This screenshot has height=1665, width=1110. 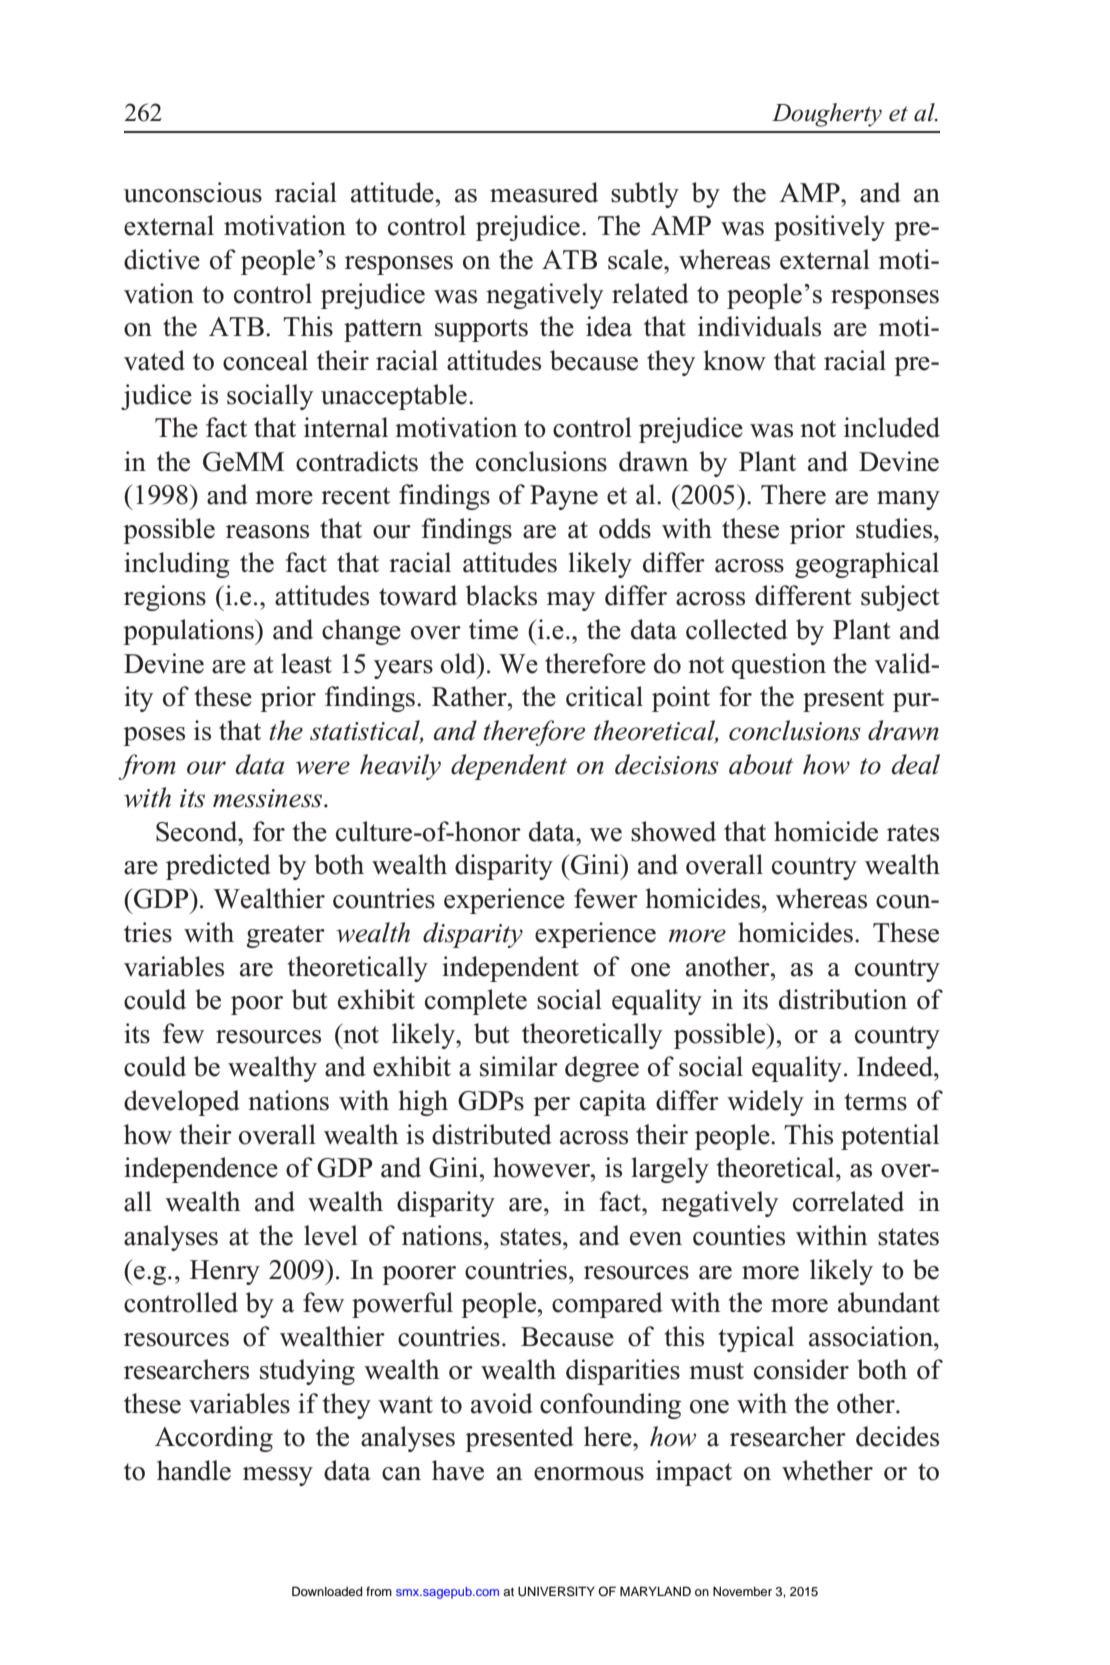 I want to click on UNIVERSITY, so click(x=556, y=1591).
